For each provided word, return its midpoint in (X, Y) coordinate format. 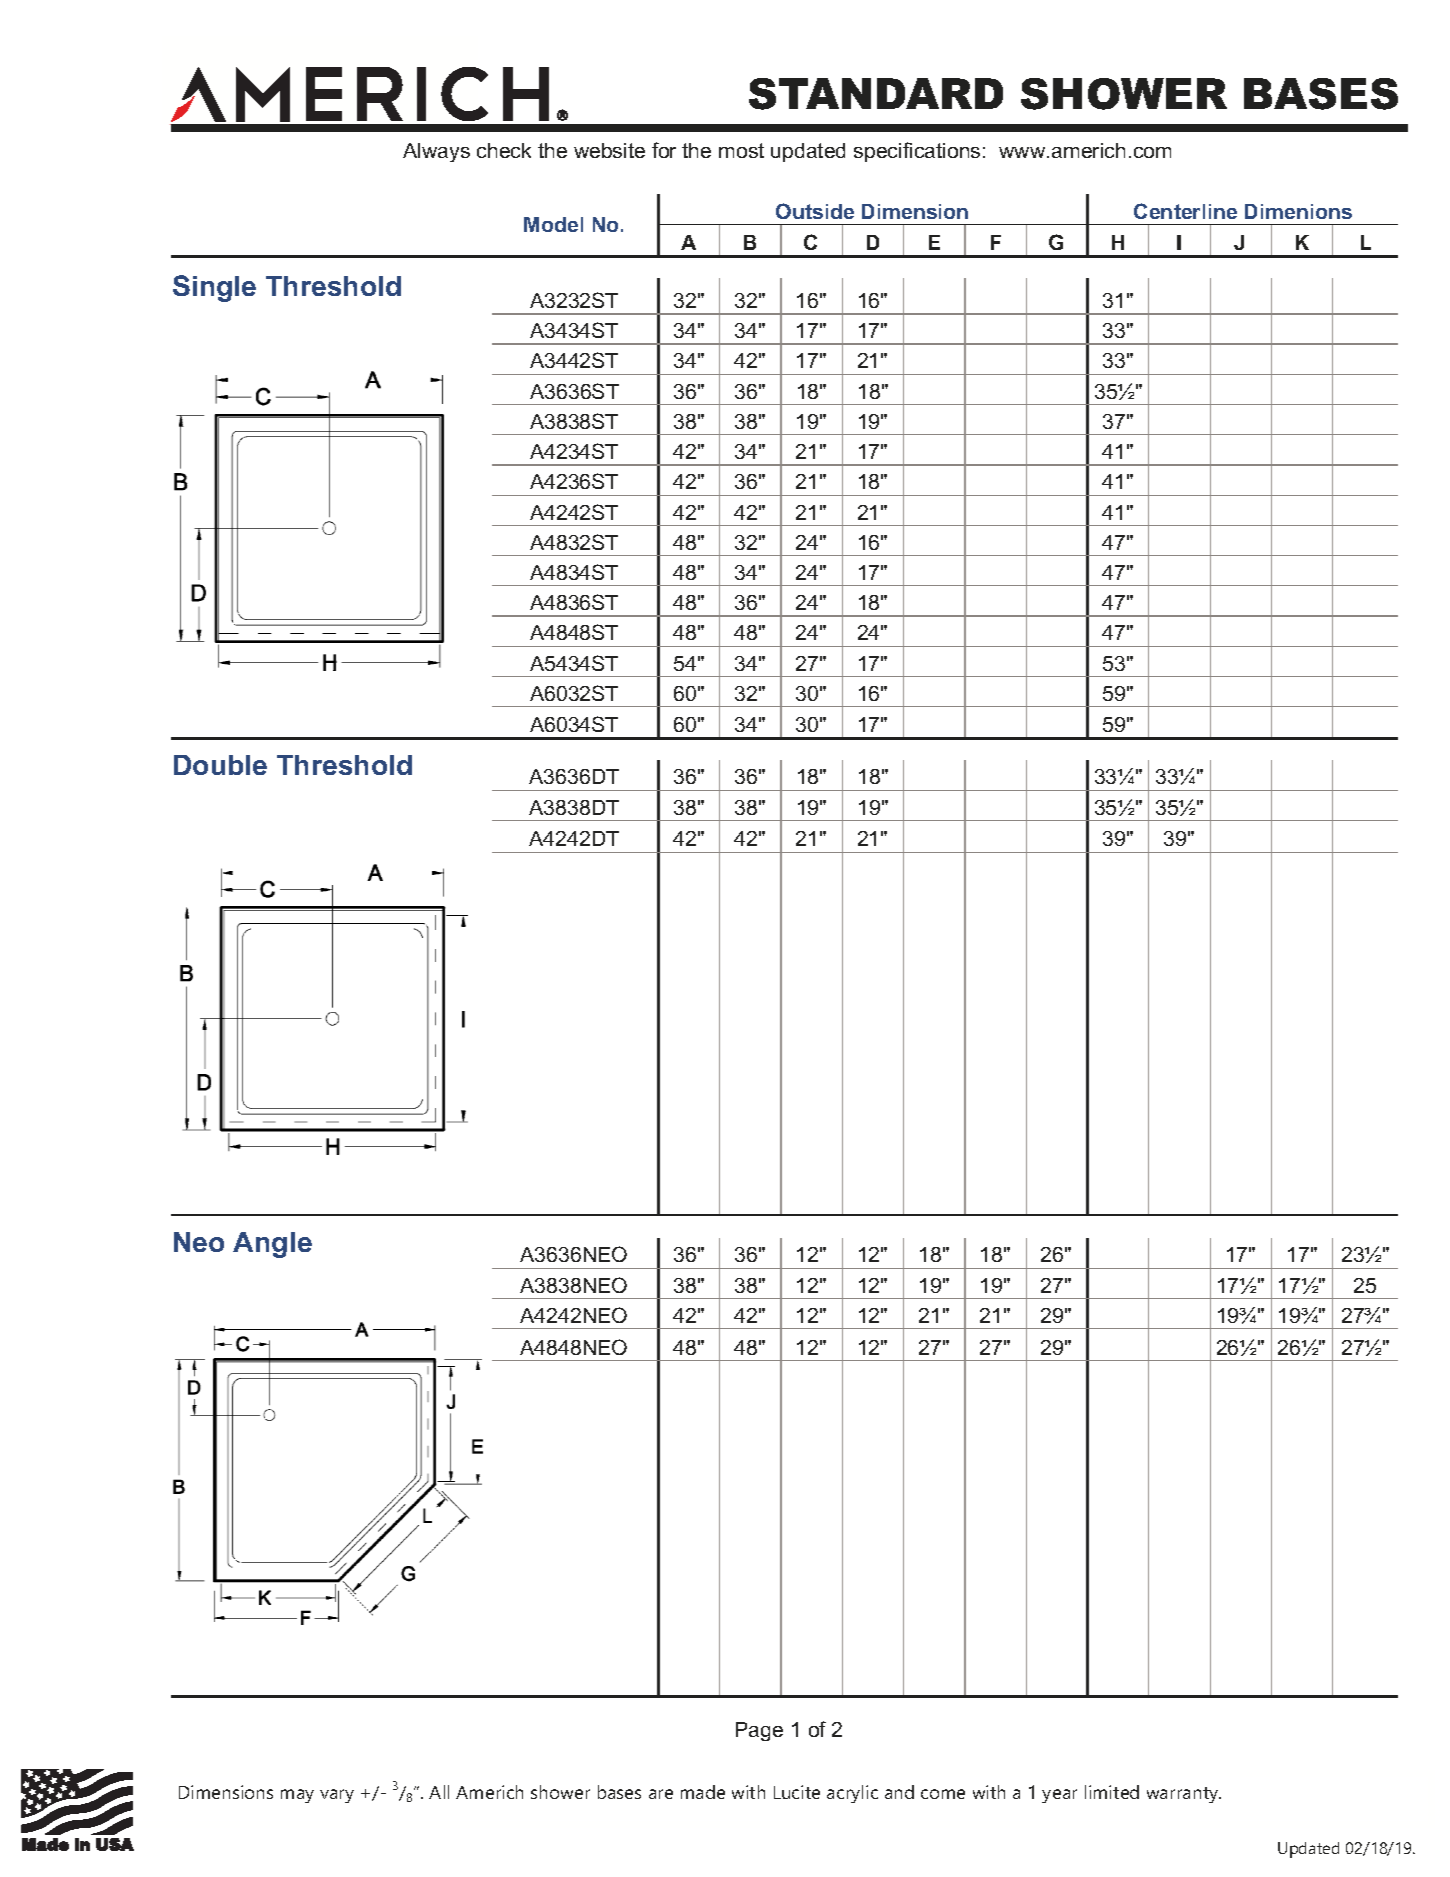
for (664, 150)
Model (553, 224)
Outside (815, 211)
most (741, 150)
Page (759, 1731)
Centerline (1185, 211)
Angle (272, 1245)
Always (436, 152)
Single (214, 288)
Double (220, 765)
